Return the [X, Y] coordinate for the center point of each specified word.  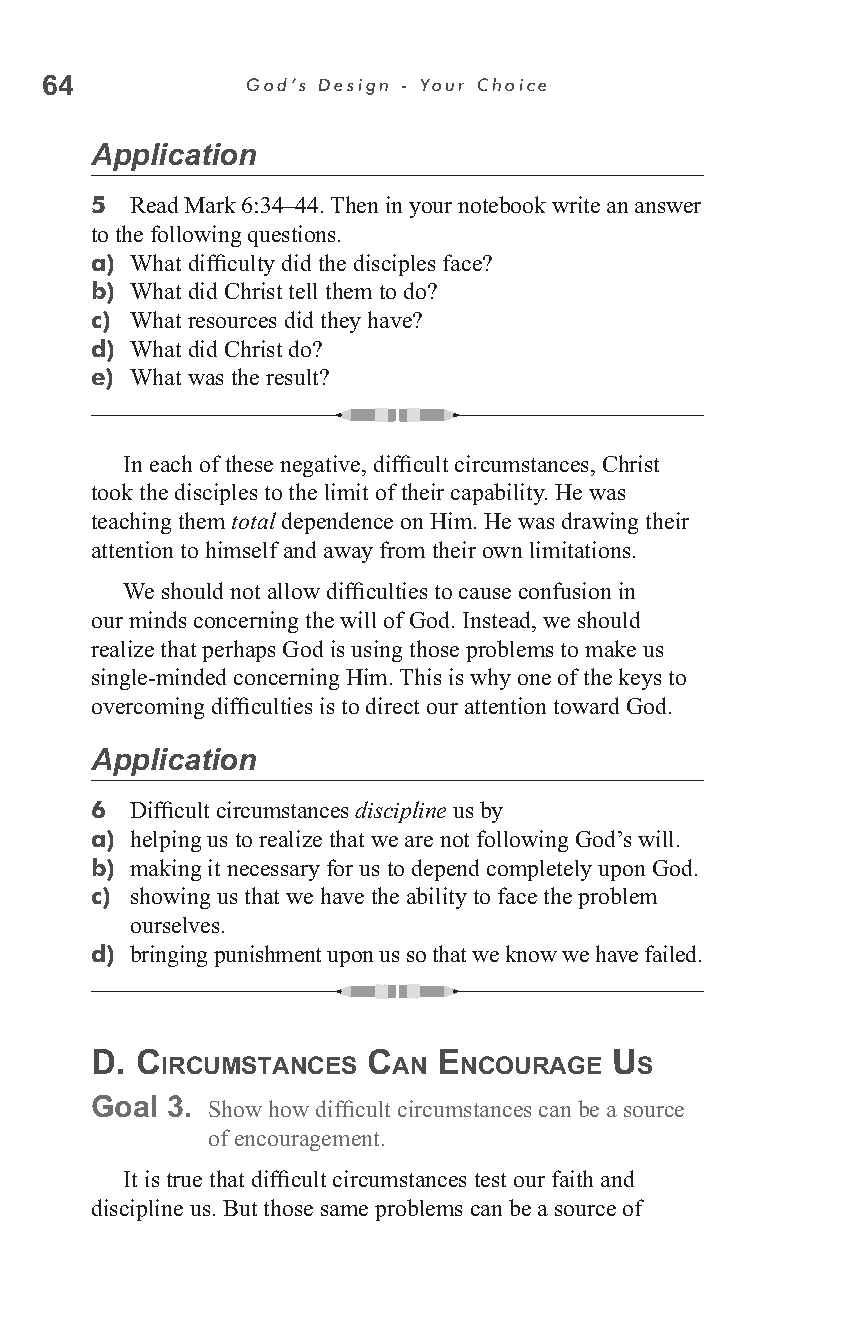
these [249, 463]
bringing [168, 956]
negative [321, 466]
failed [672, 953]
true [184, 1180]
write [576, 204]
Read [154, 204]
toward [586, 705]
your [430, 210]
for [340, 867]
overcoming [148, 708]
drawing [600, 523]
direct [392, 705]
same [344, 1210]
